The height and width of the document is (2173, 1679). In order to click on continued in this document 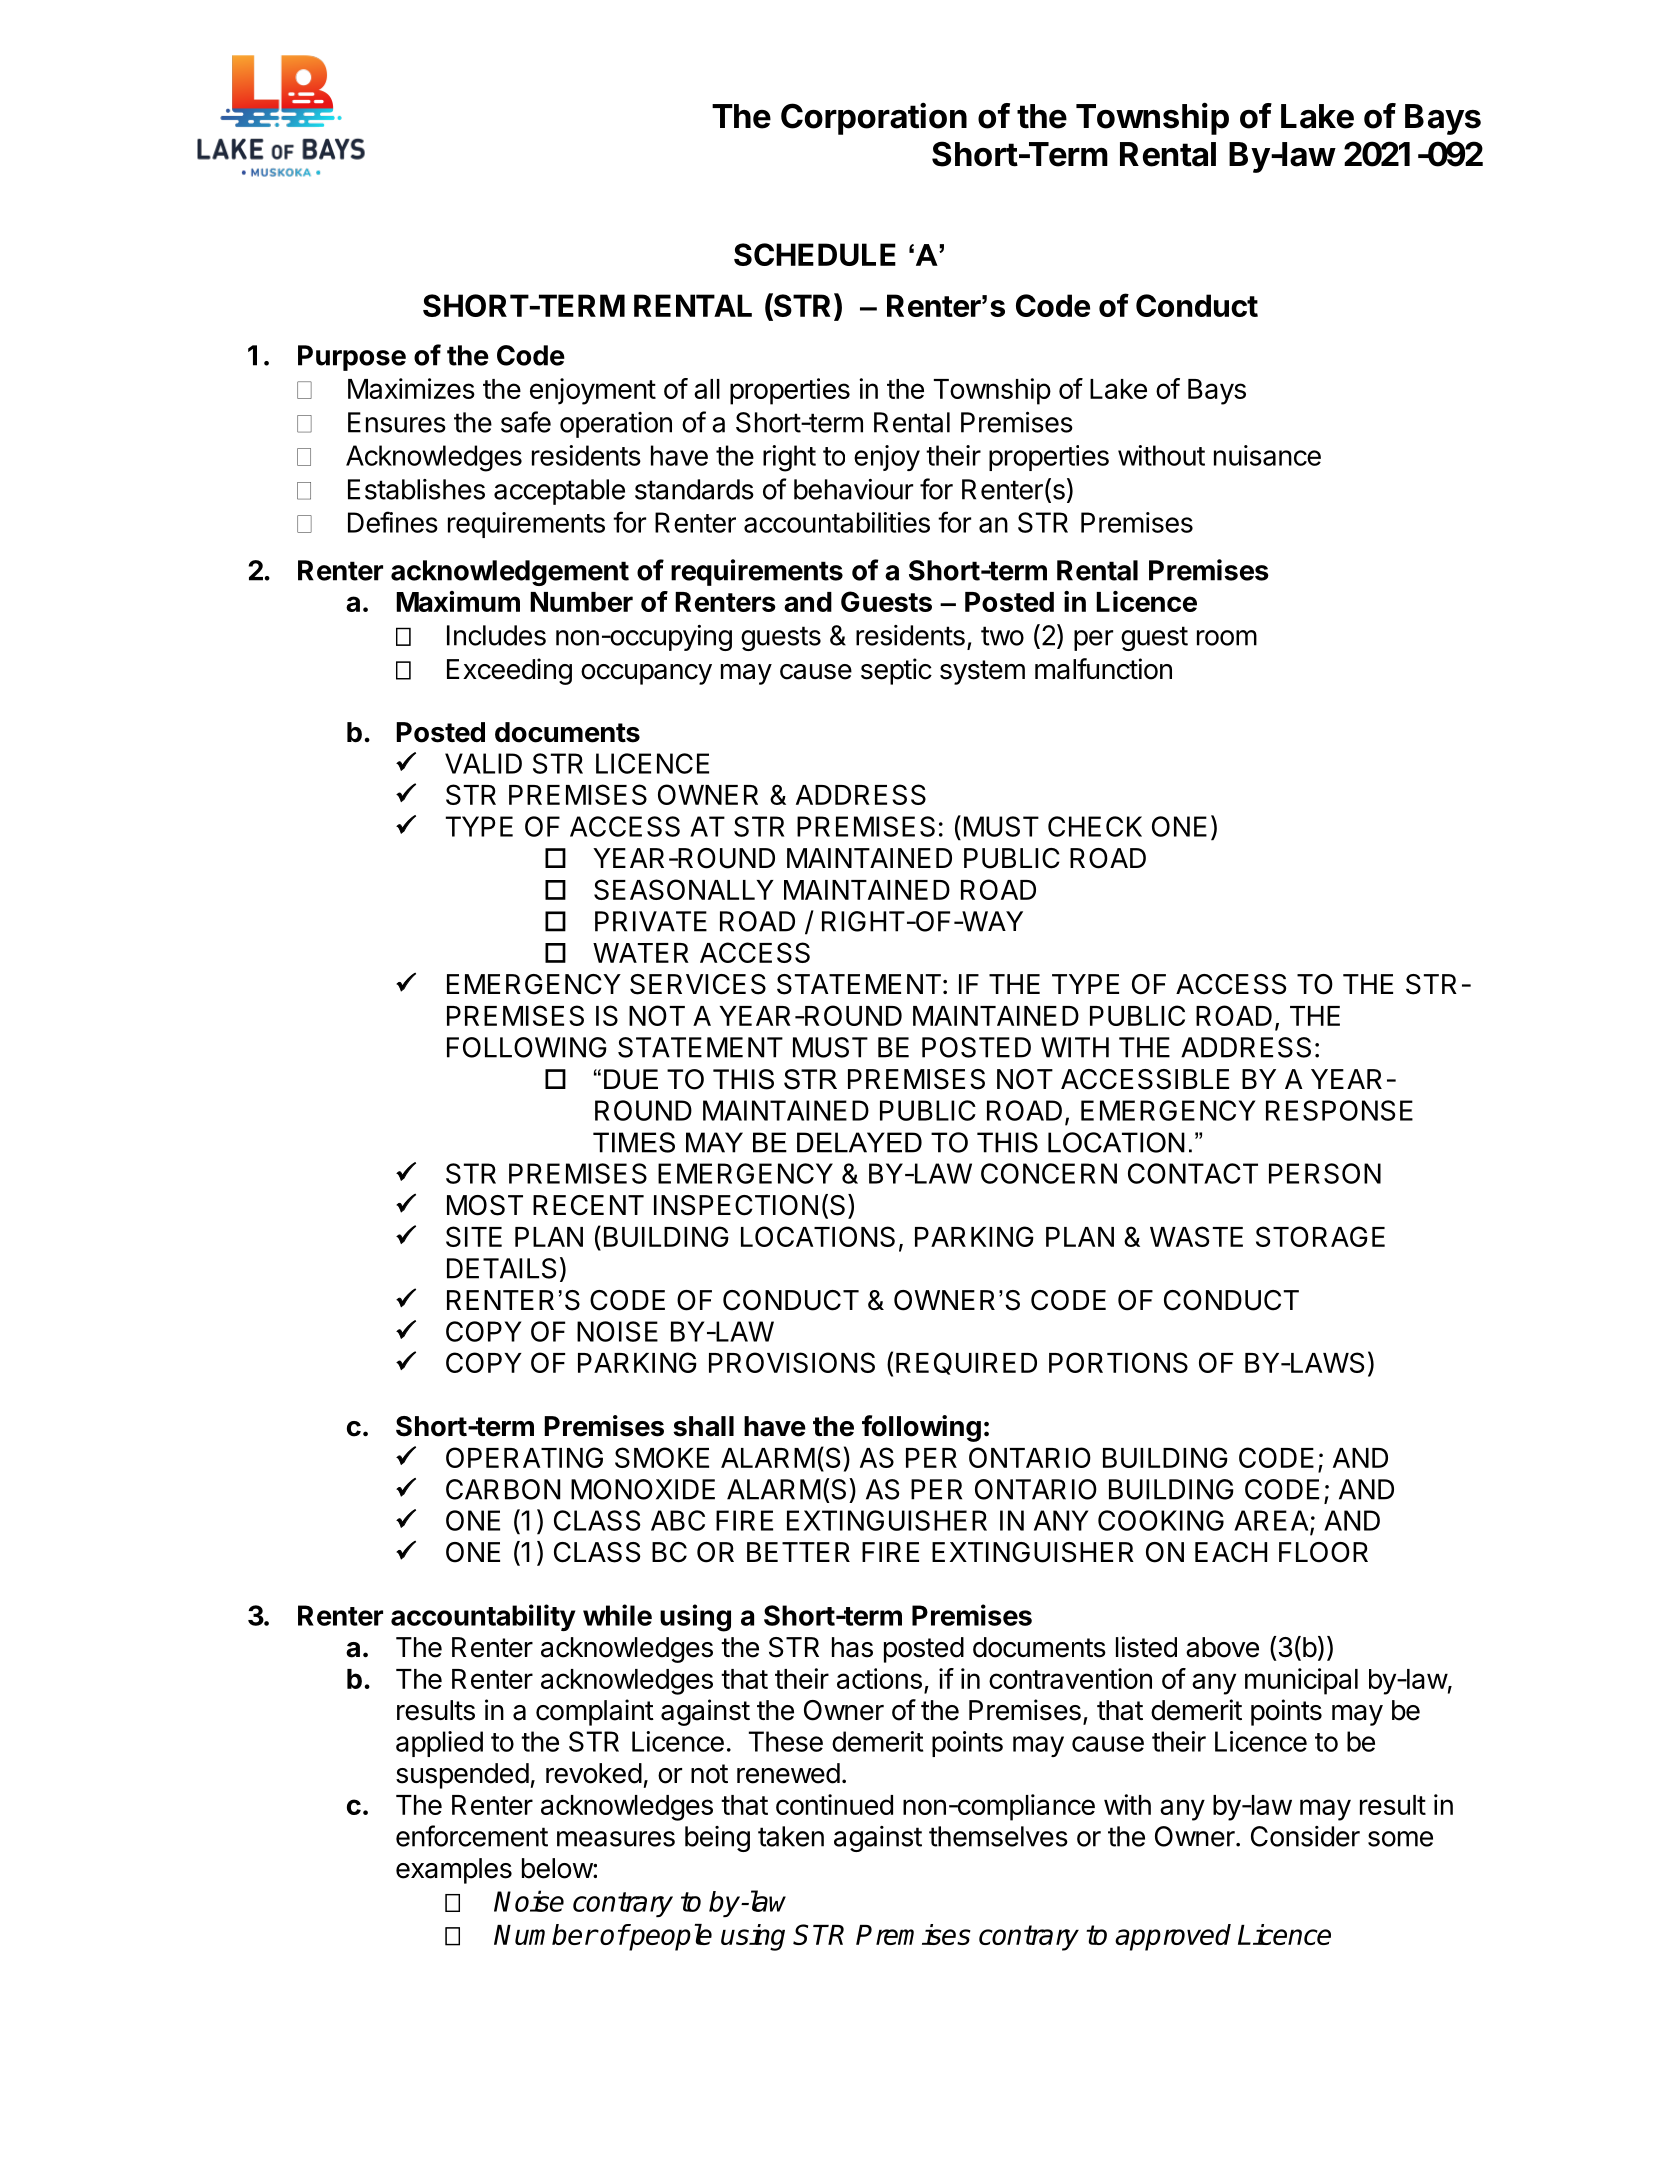, I will do `click(834, 1804)`.
